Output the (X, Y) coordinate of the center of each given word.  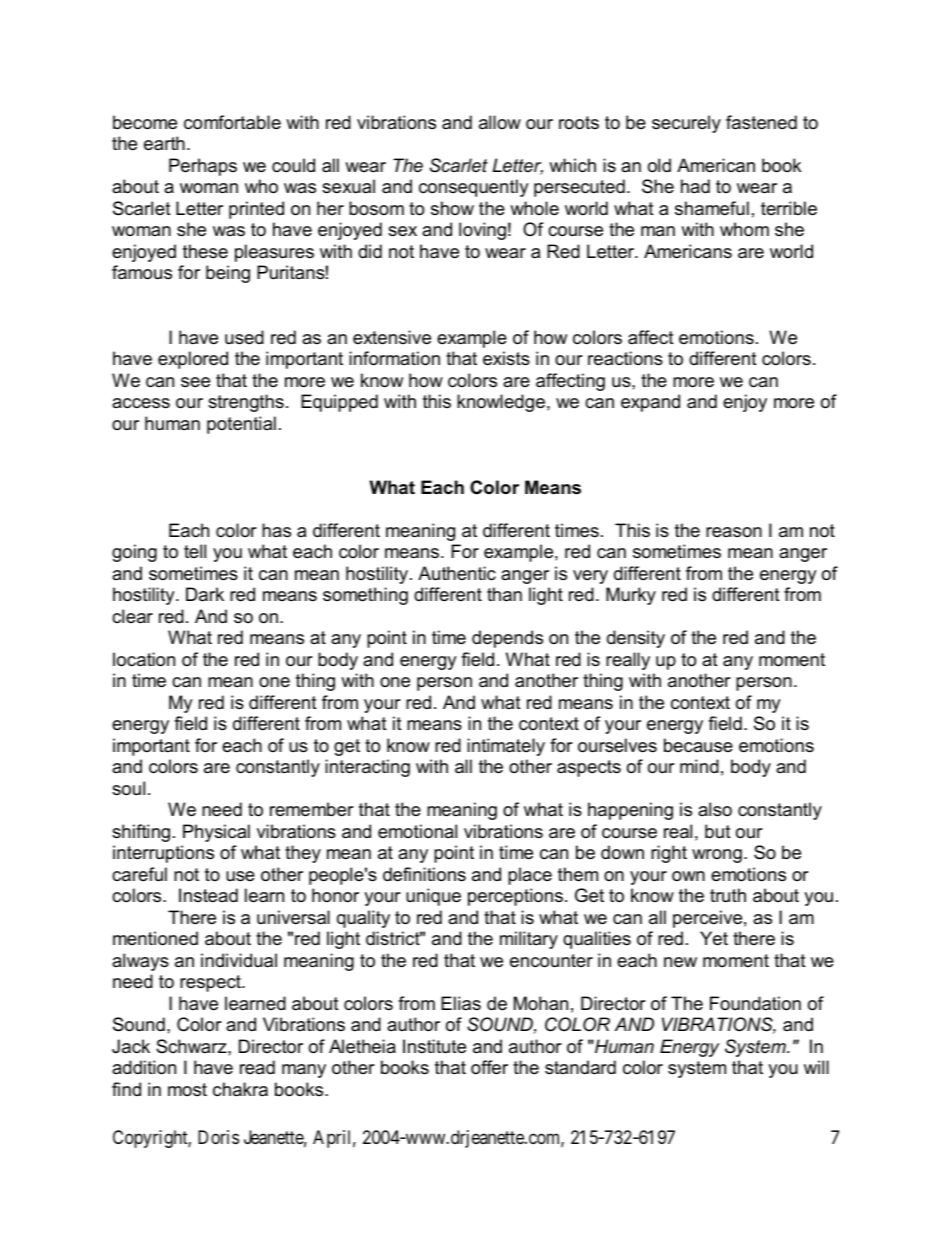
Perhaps (203, 167)
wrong (717, 856)
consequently (474, 188)
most (187, 1089)
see (195, 382)
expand (650, 403)
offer (489, 1067)
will (816, 1067)
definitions (424, 874)
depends (507, 639)
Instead (208, 895)
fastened (761, 122)
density (636, 639)
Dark (205, 594)
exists (506, 358)
